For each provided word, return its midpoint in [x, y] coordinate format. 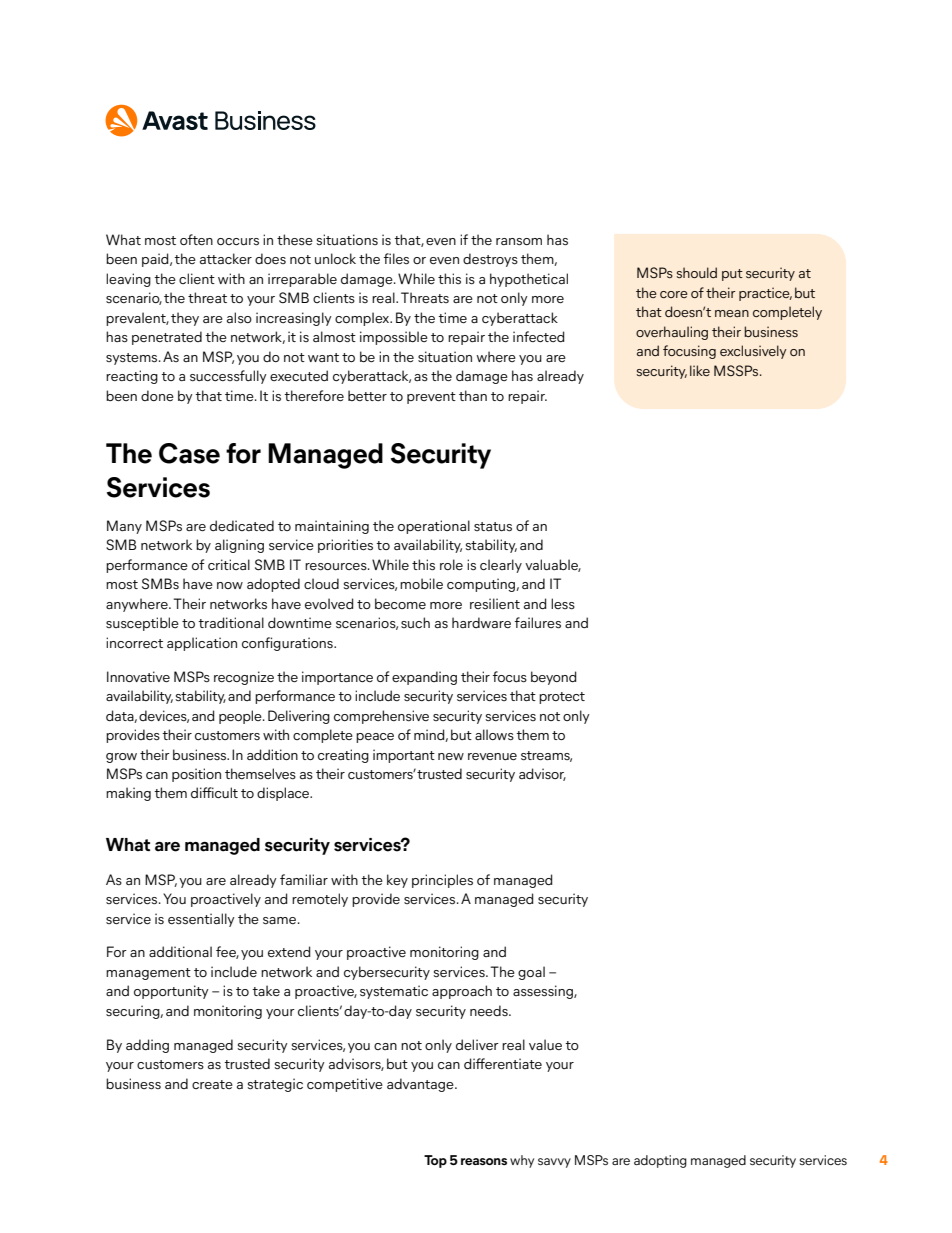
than [473, 395]
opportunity [171, 992]
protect [562, 698]
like [700, 370]
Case [189, 453]
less [563, 604]
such [415, 622]
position [196, 775]
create [212, 1084]
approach [462, 992]
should [697, 272]
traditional [231, 622]
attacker [226, 258]
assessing [544, 992]
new [451, 756]
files [396, 259]
